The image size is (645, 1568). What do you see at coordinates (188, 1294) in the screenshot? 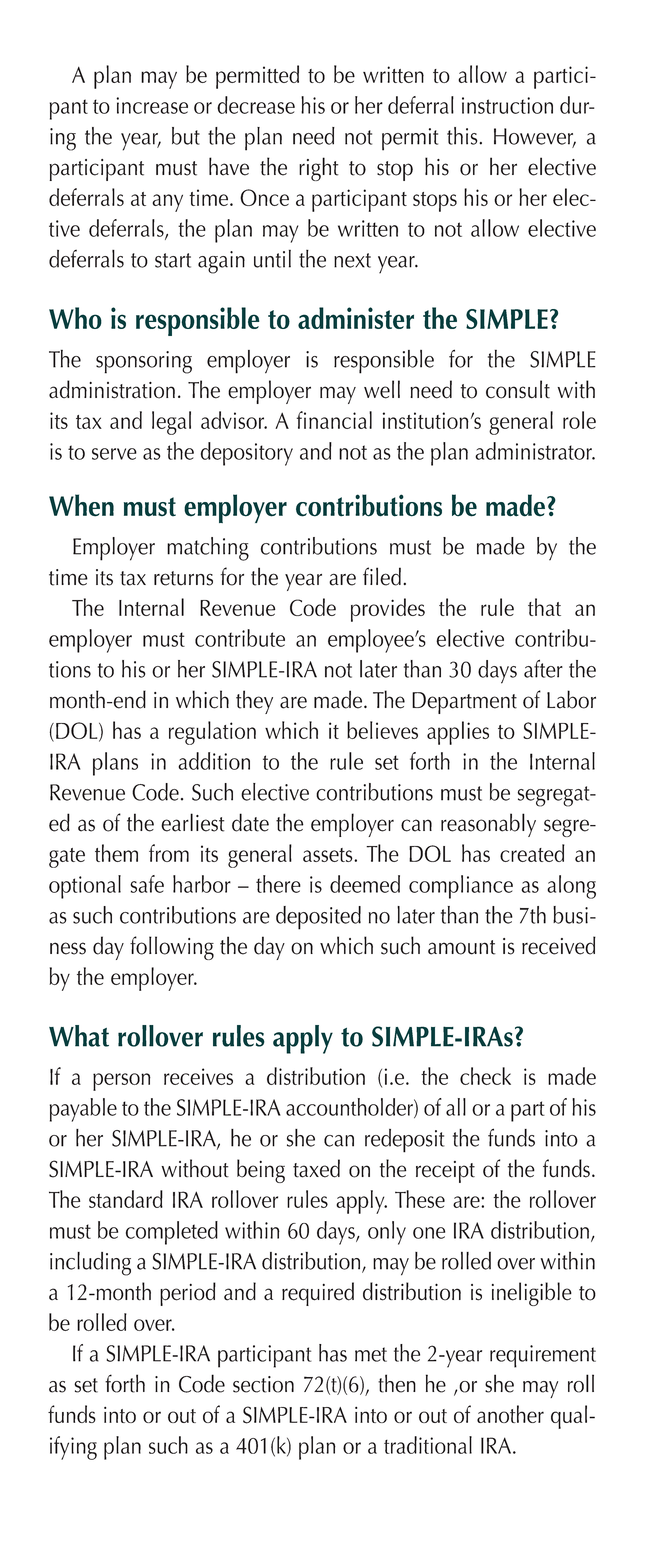
I see `period` at bounding box center [188, 1294].
